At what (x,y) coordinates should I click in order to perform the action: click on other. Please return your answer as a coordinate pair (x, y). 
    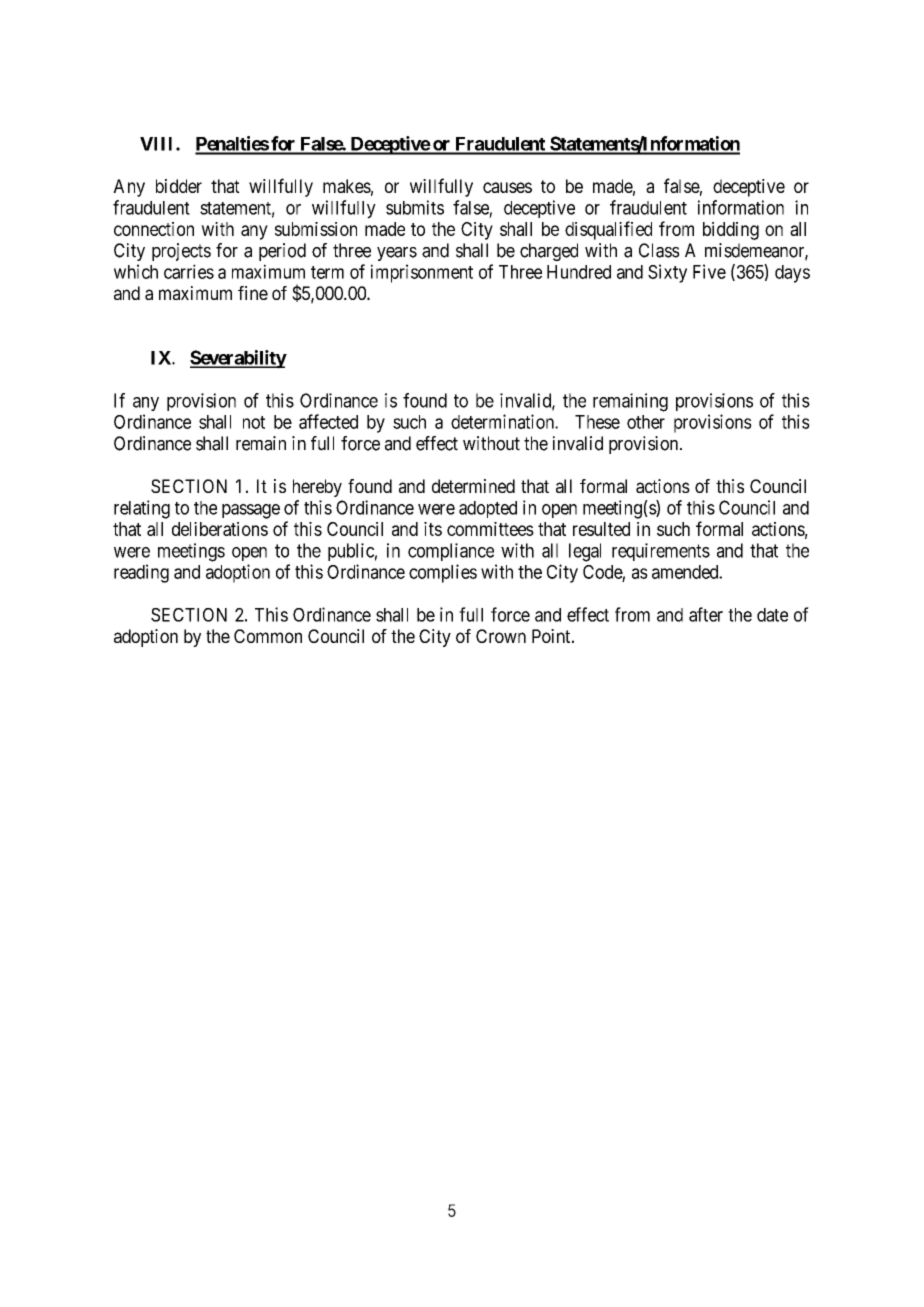
    Looking at the image, I should click on (646, 422).
